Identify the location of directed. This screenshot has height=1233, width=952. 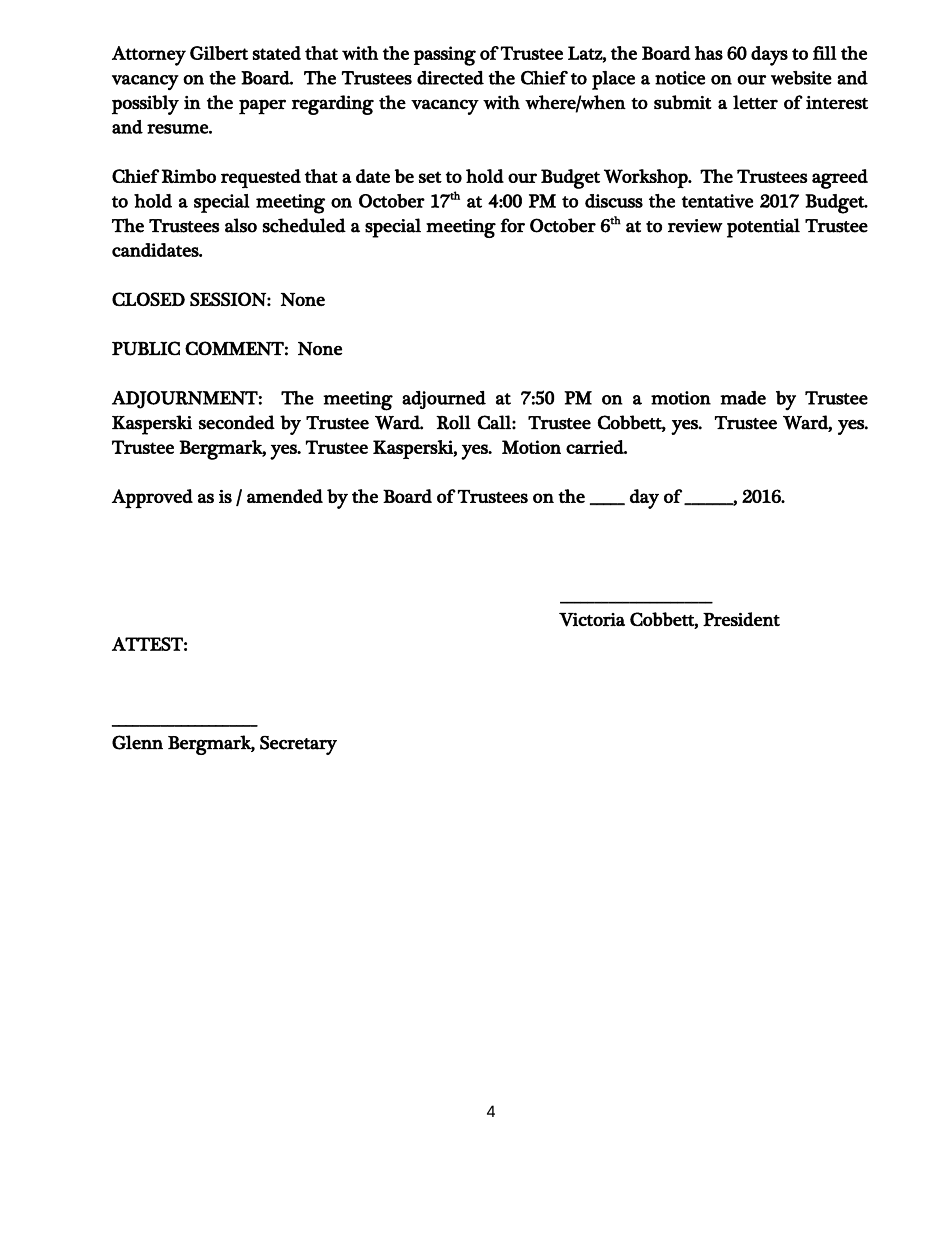
(450, 78).
